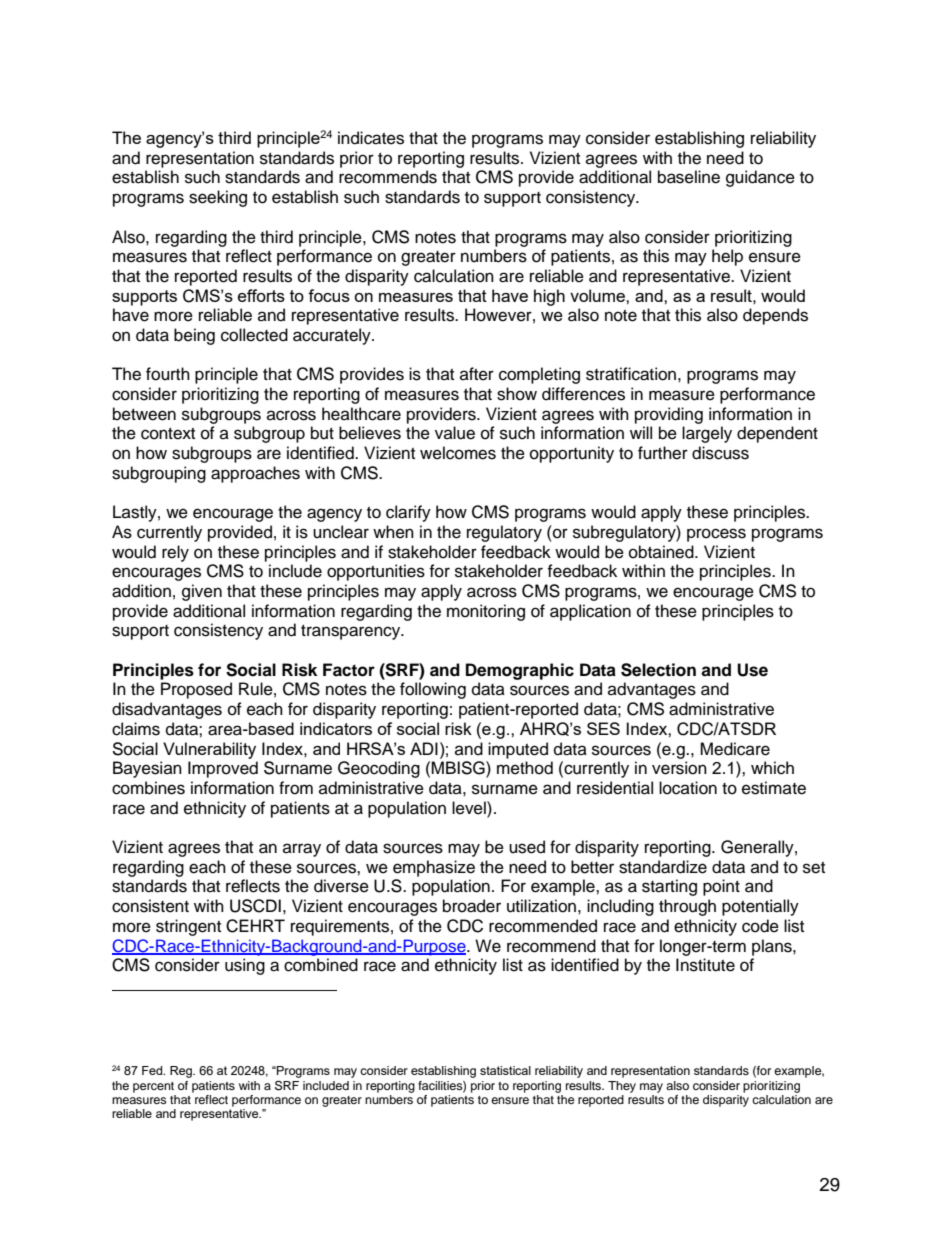 The height and width of the image is (1233, 952). What do you see at coordinates (196, 690) in the image?
I see `Proposed` at bounding box center [196, 690].
